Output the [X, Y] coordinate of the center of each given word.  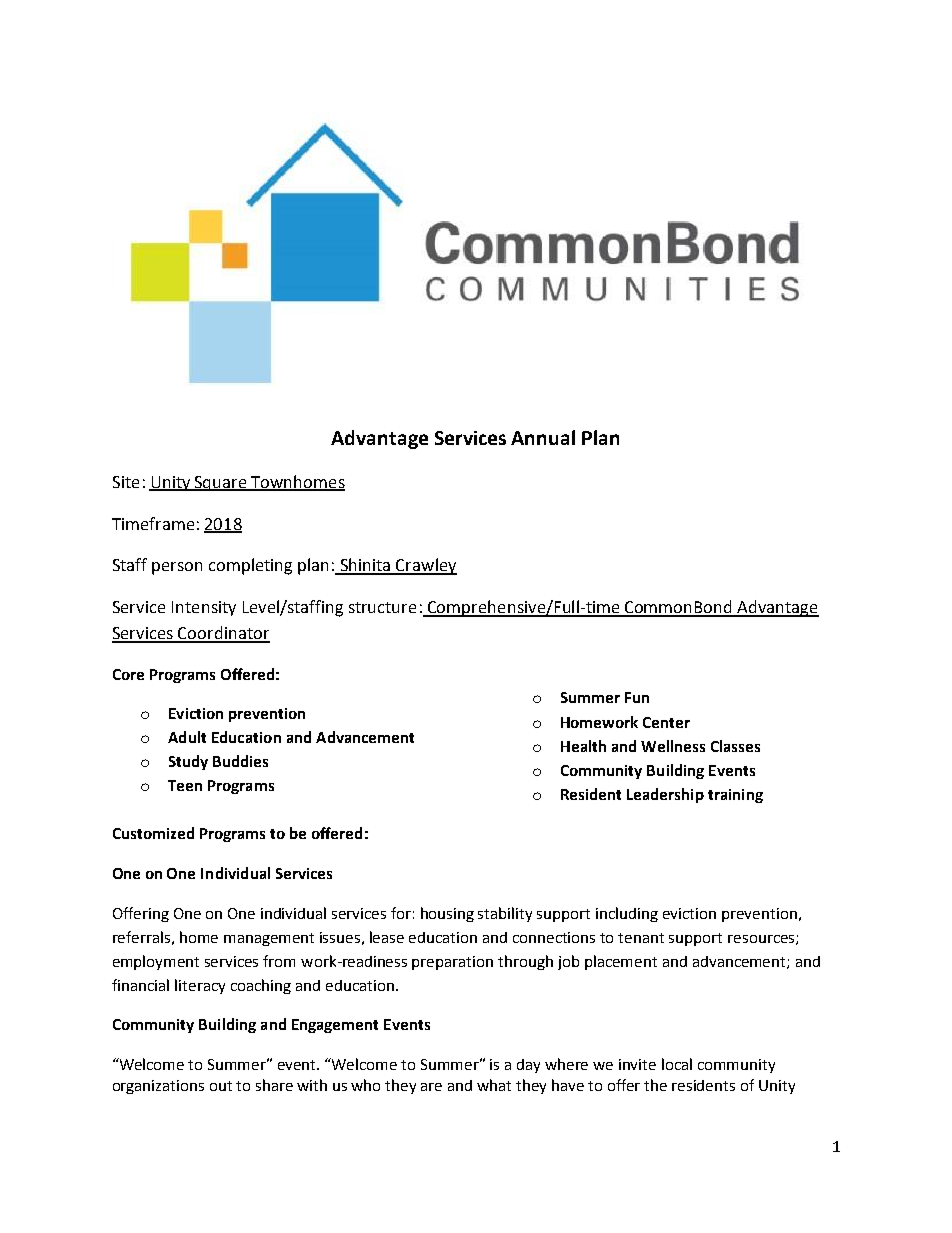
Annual [543, 437]
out [221, 1086]
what [494, 1085]
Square [221, 483]
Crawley [425, 566]
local [677, 1064]
